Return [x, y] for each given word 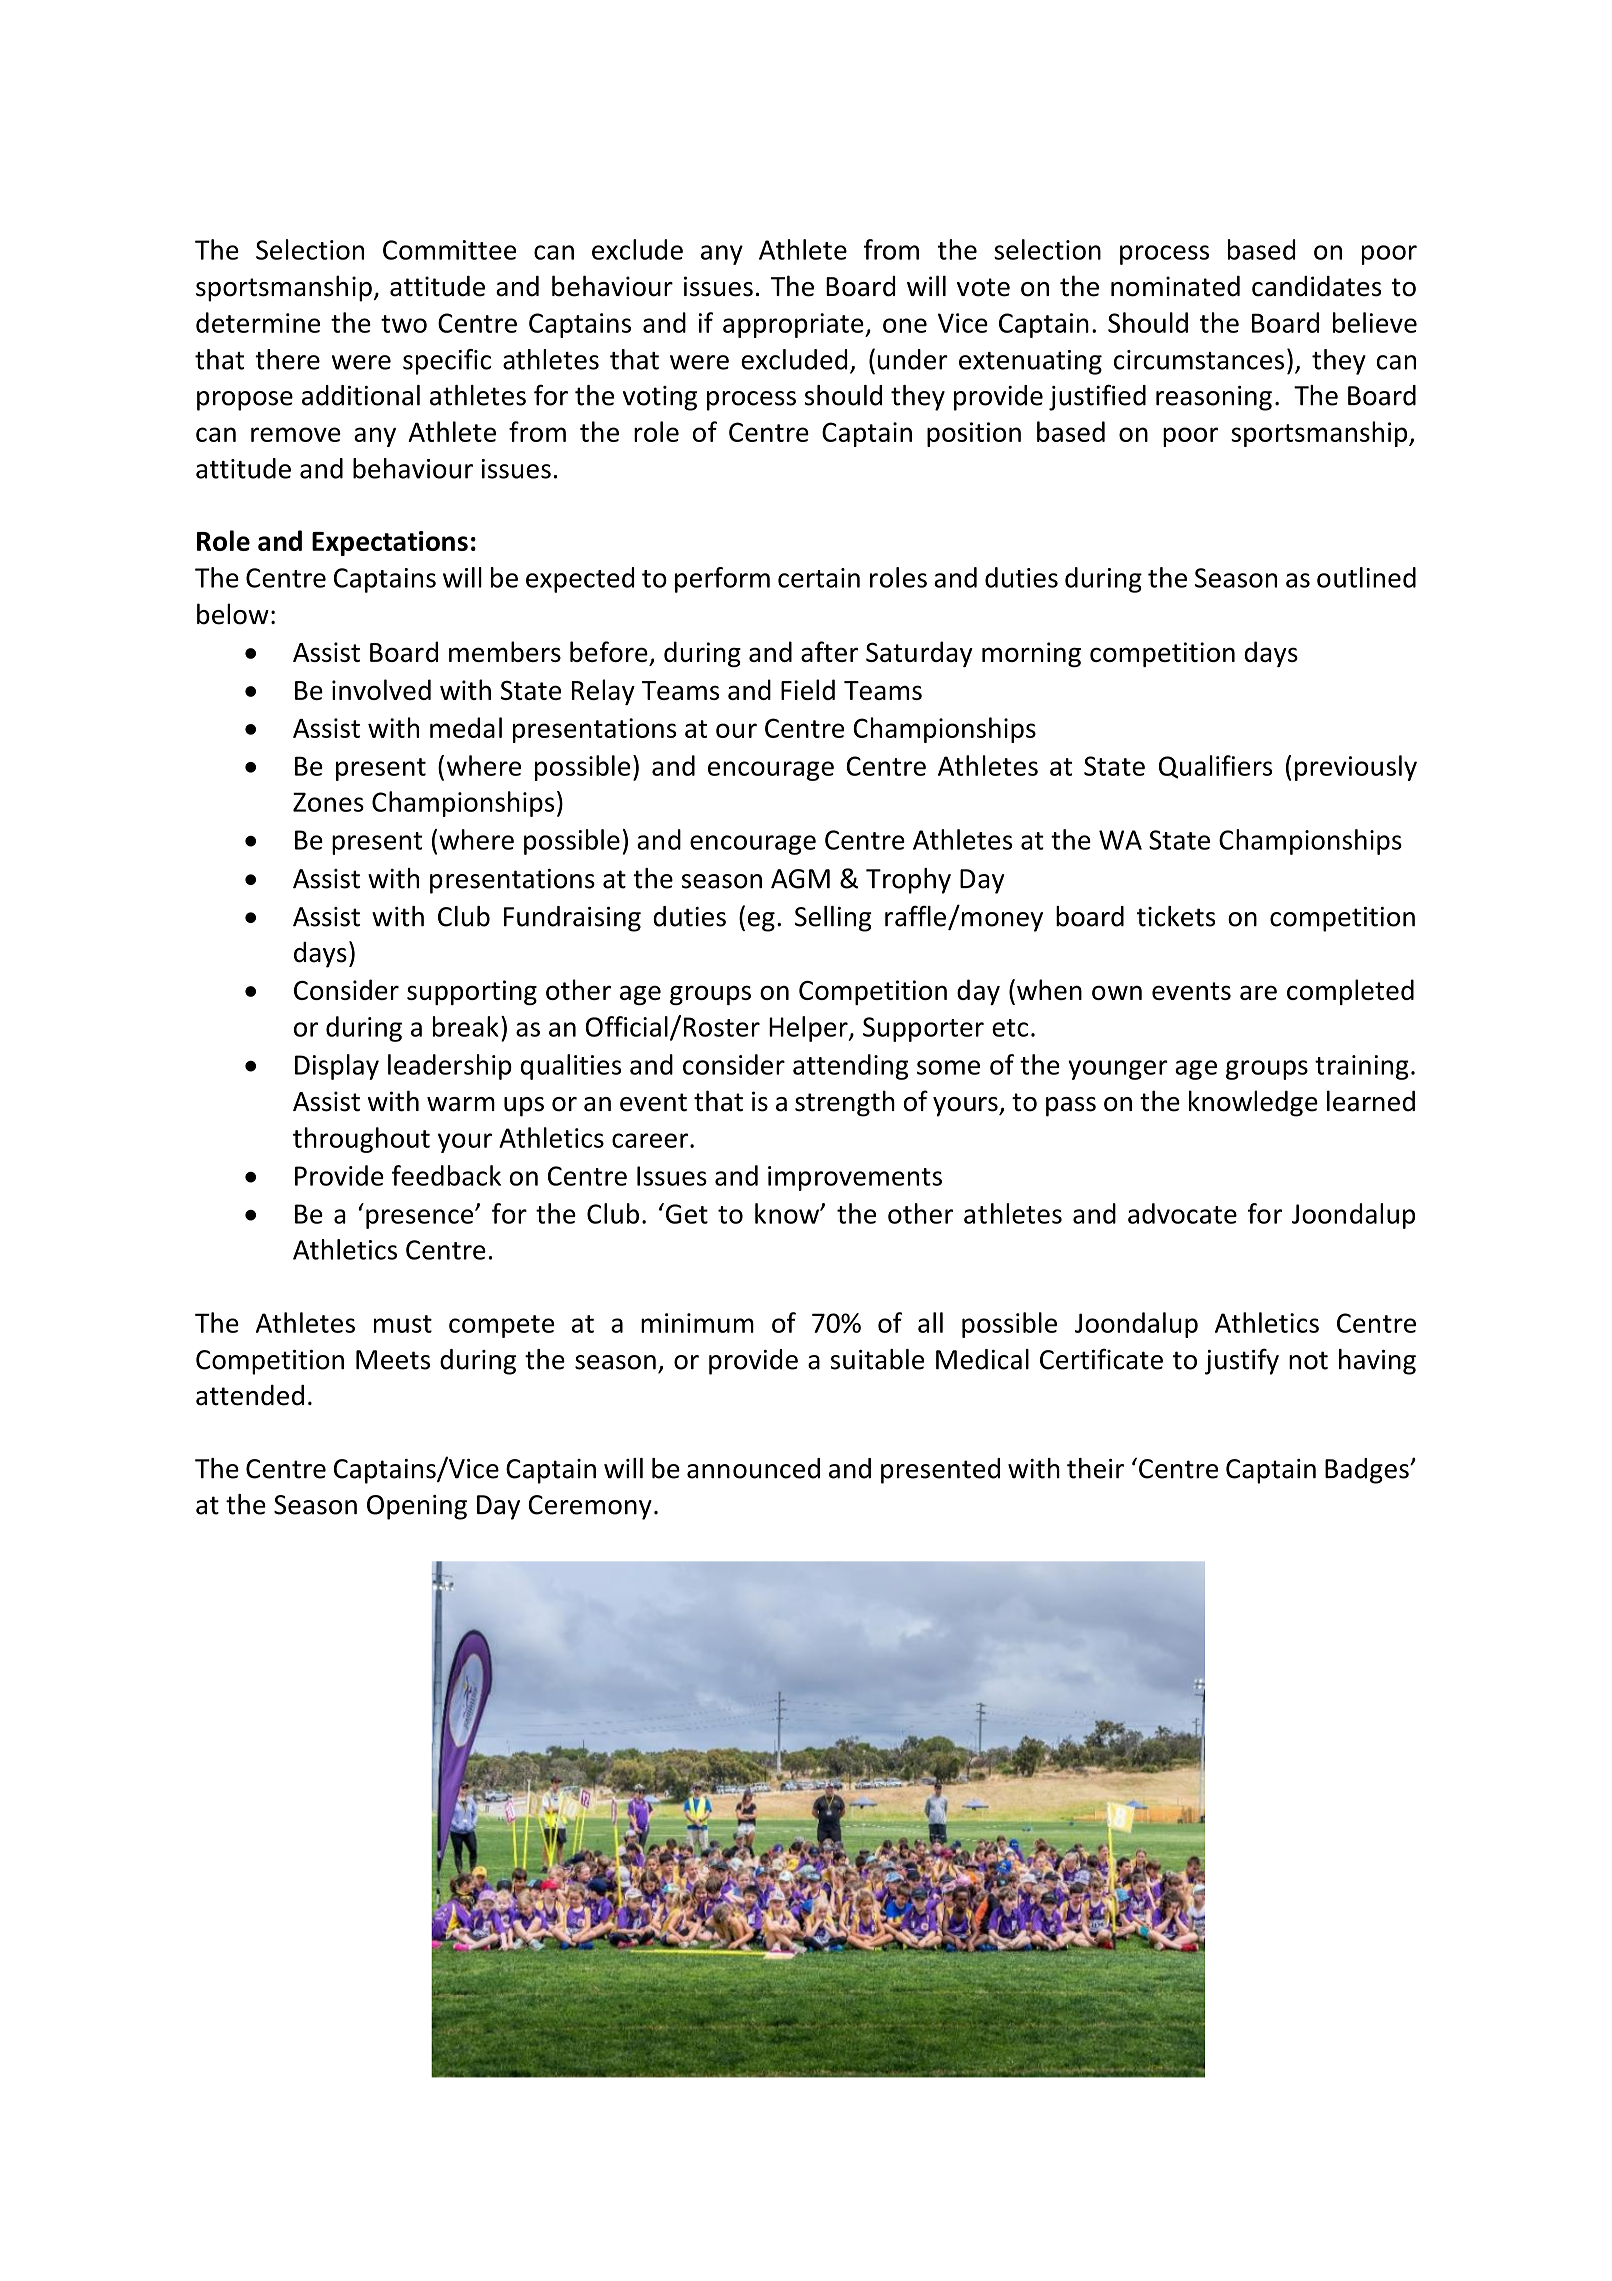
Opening [417, 1507]
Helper [809, 1029]
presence [421, 1219]
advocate [1182, 1213]
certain [819, 578]
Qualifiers [1215, 767]
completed [1350, 992]
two [404, 324]
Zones [328, 802]
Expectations [390, 543]
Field [808, 689]
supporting [472, 992]
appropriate [794, 325]
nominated [1175, 286]
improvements [855, 1178]
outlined [1366, 577]
